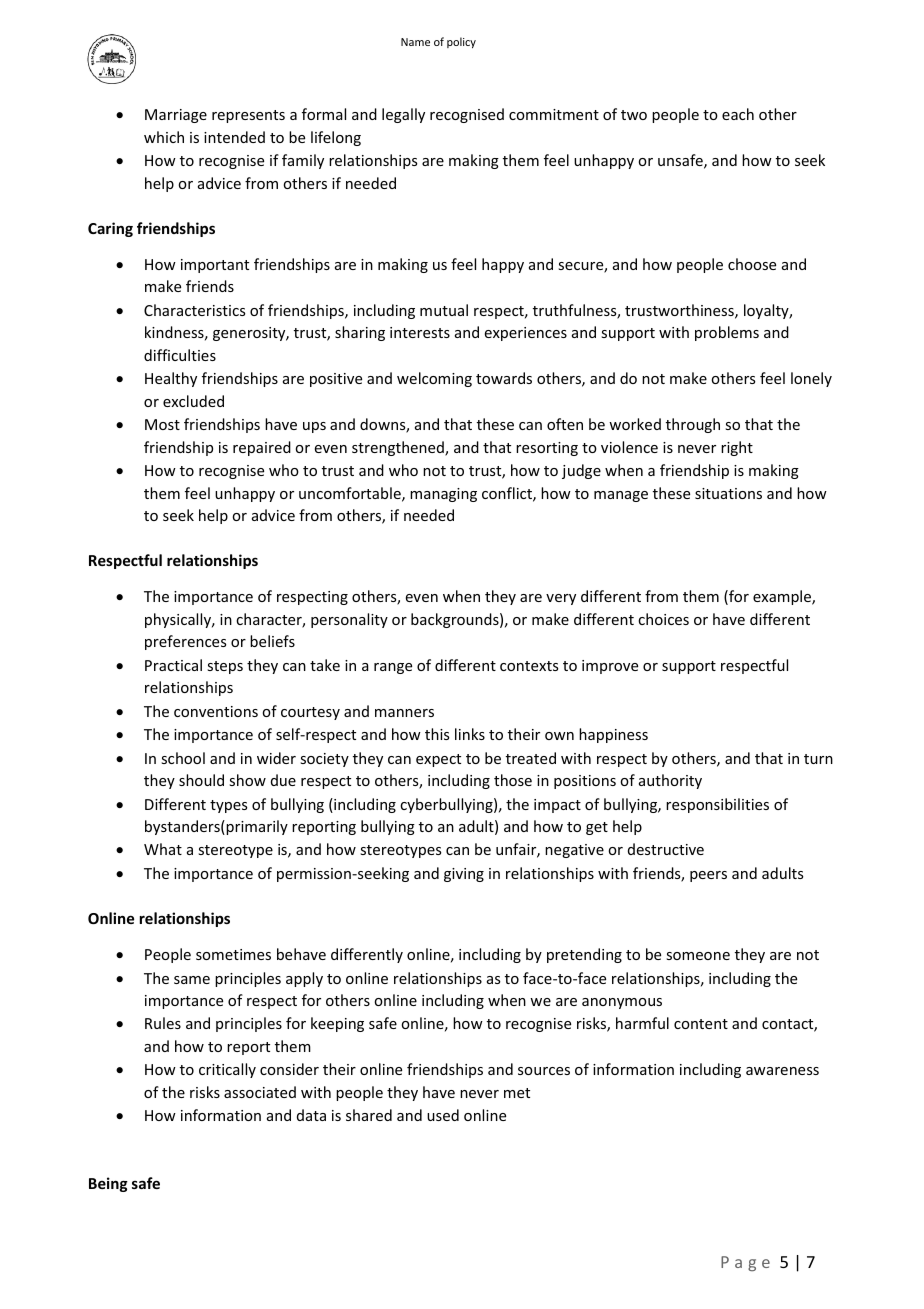 The height and width of the screenshot is (1309, 924). I want to click on policy, so click(461, 42).
